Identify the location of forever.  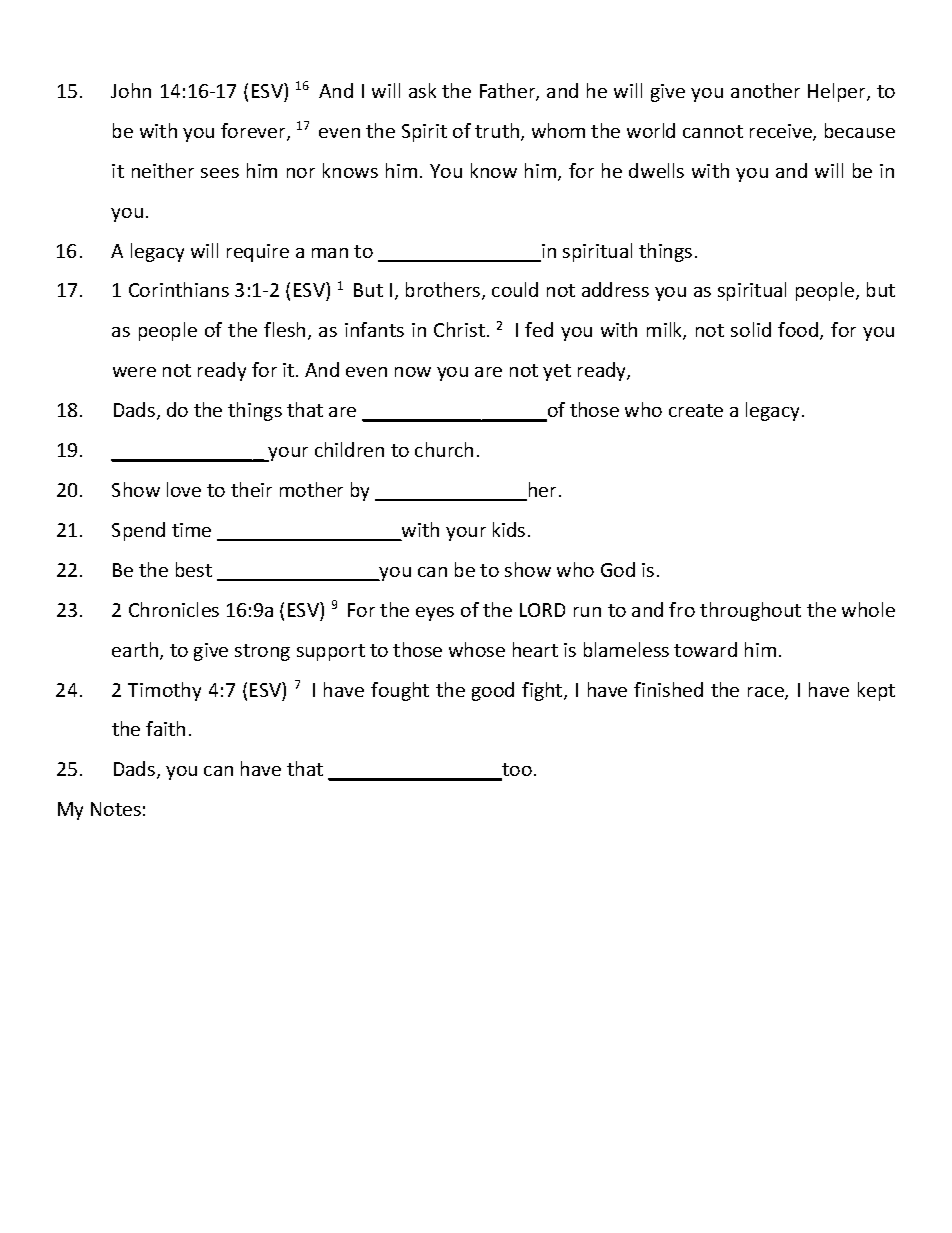
(254, 132).
